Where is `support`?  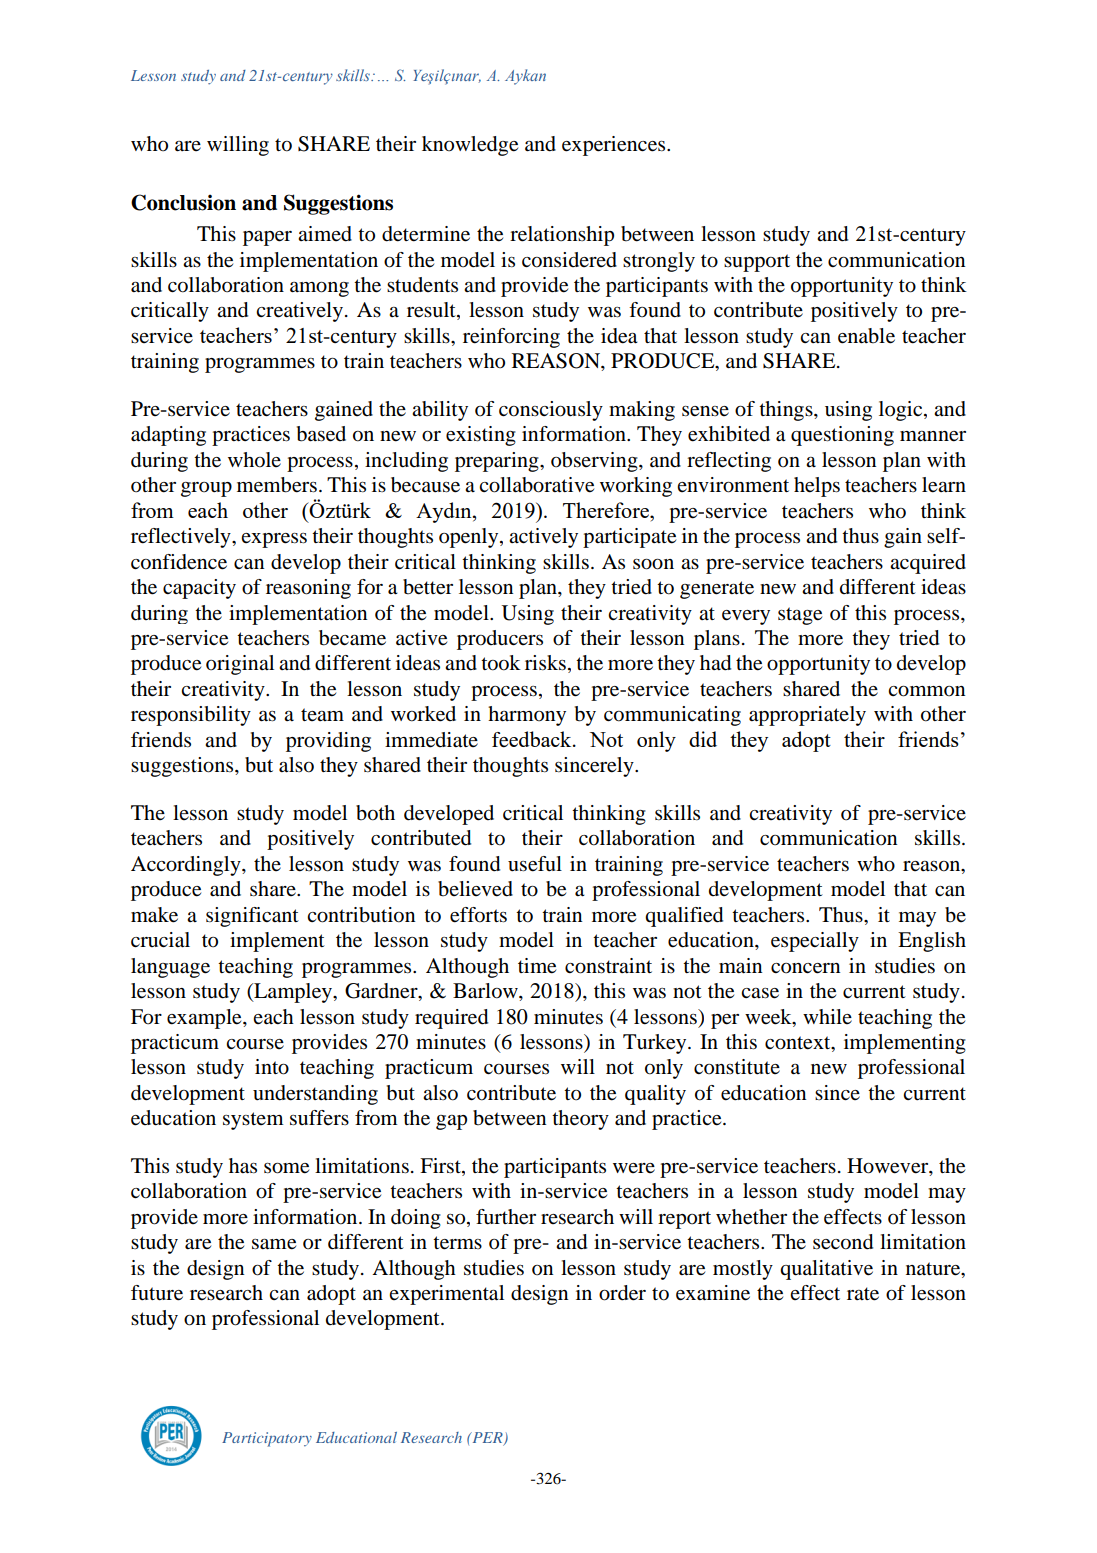
support is located at coordinates (757, 263).
